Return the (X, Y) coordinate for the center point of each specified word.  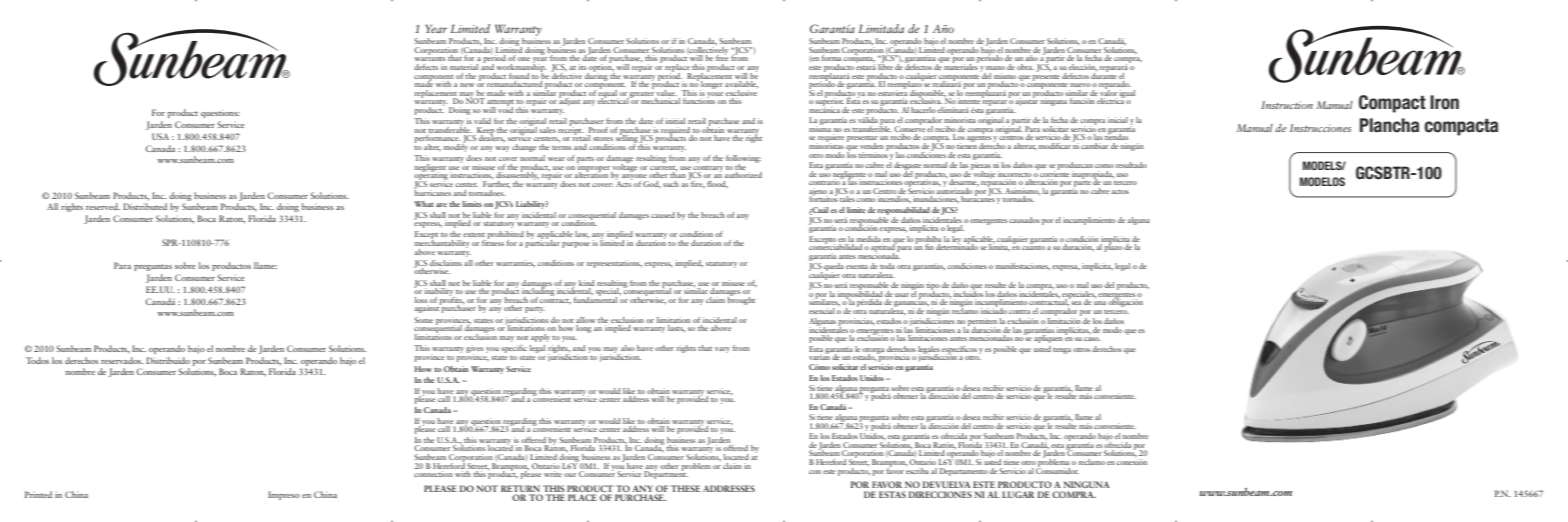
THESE (686, 488)
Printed (38, 494)
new (467, 85)
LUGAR (1018, 494)
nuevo (1080, 85)
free (722, 57)
